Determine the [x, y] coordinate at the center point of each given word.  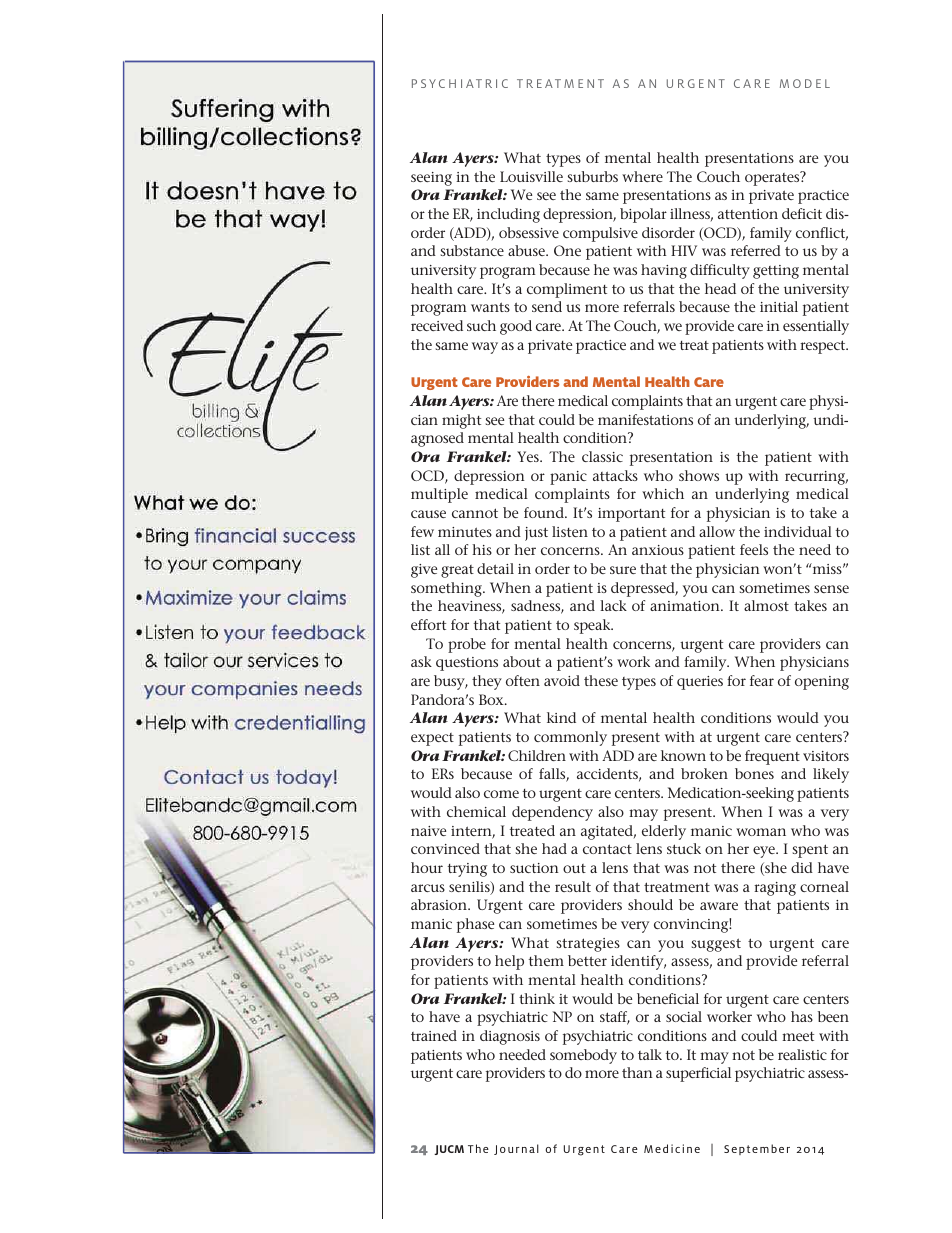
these [601, 680]
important [631, 515]
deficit [802, 213]
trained [434, 1035]
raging [775, 889]
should [650, 904]
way [485, 348]
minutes [465, 532]
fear [762, 680]
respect [824, 347]
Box [492, 699]
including [508, 215]
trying [467, 870]
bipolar [643, 215]
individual [798, 531]
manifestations [645, 419]
